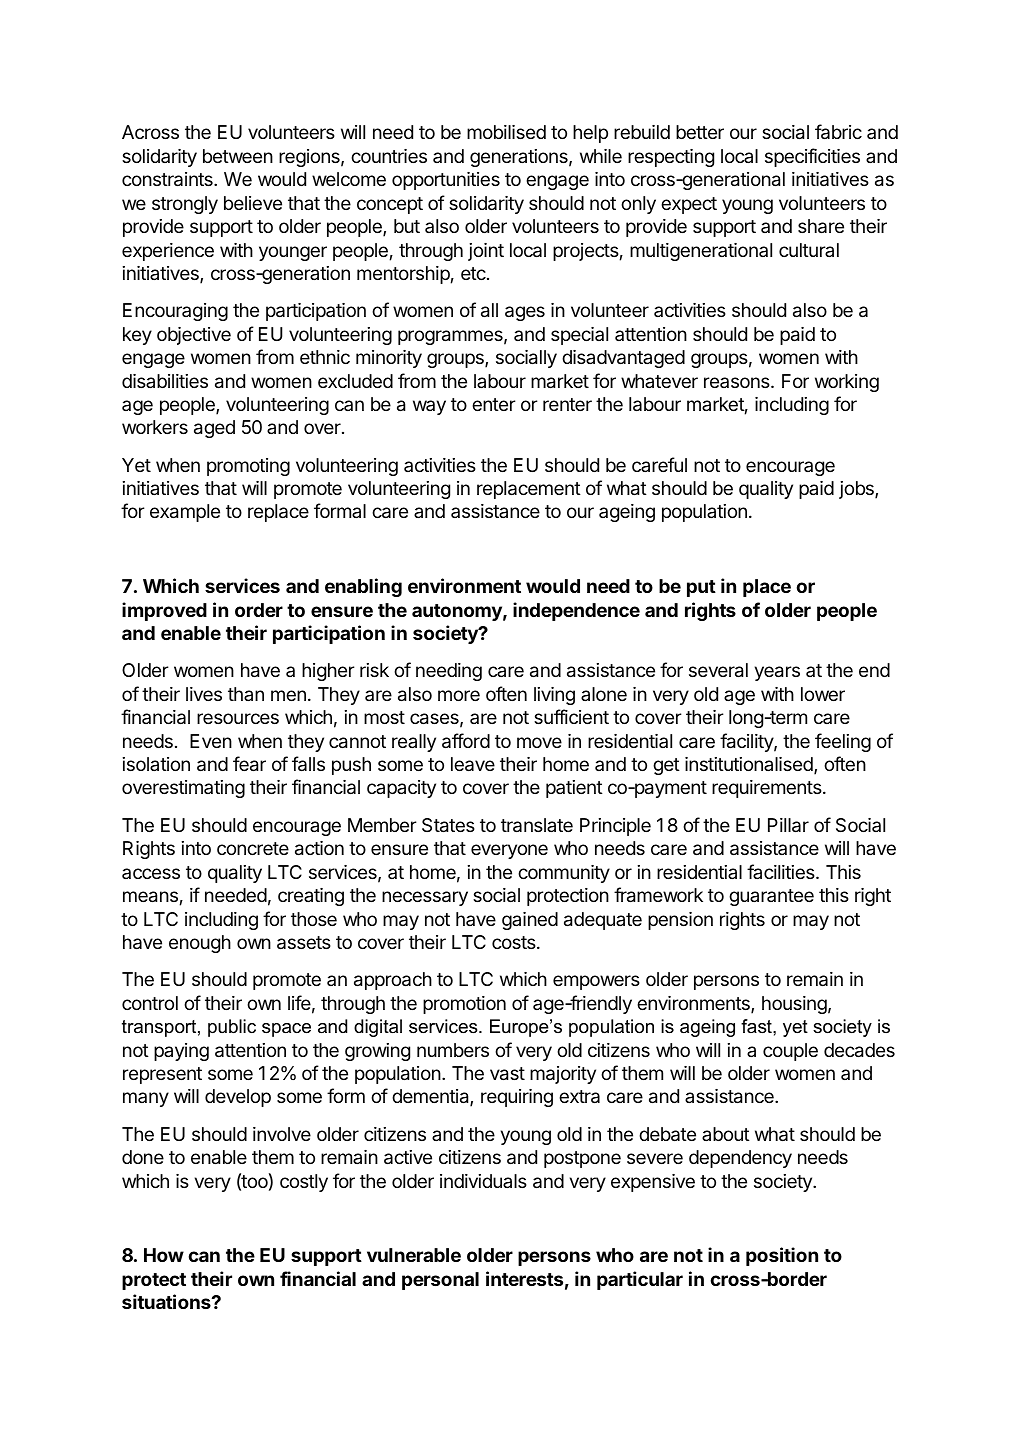 This page has width=1023, height=1447. What do you see at coordinates (429, 407) in the page?
I see `way` at bounding box center [429, 407].
